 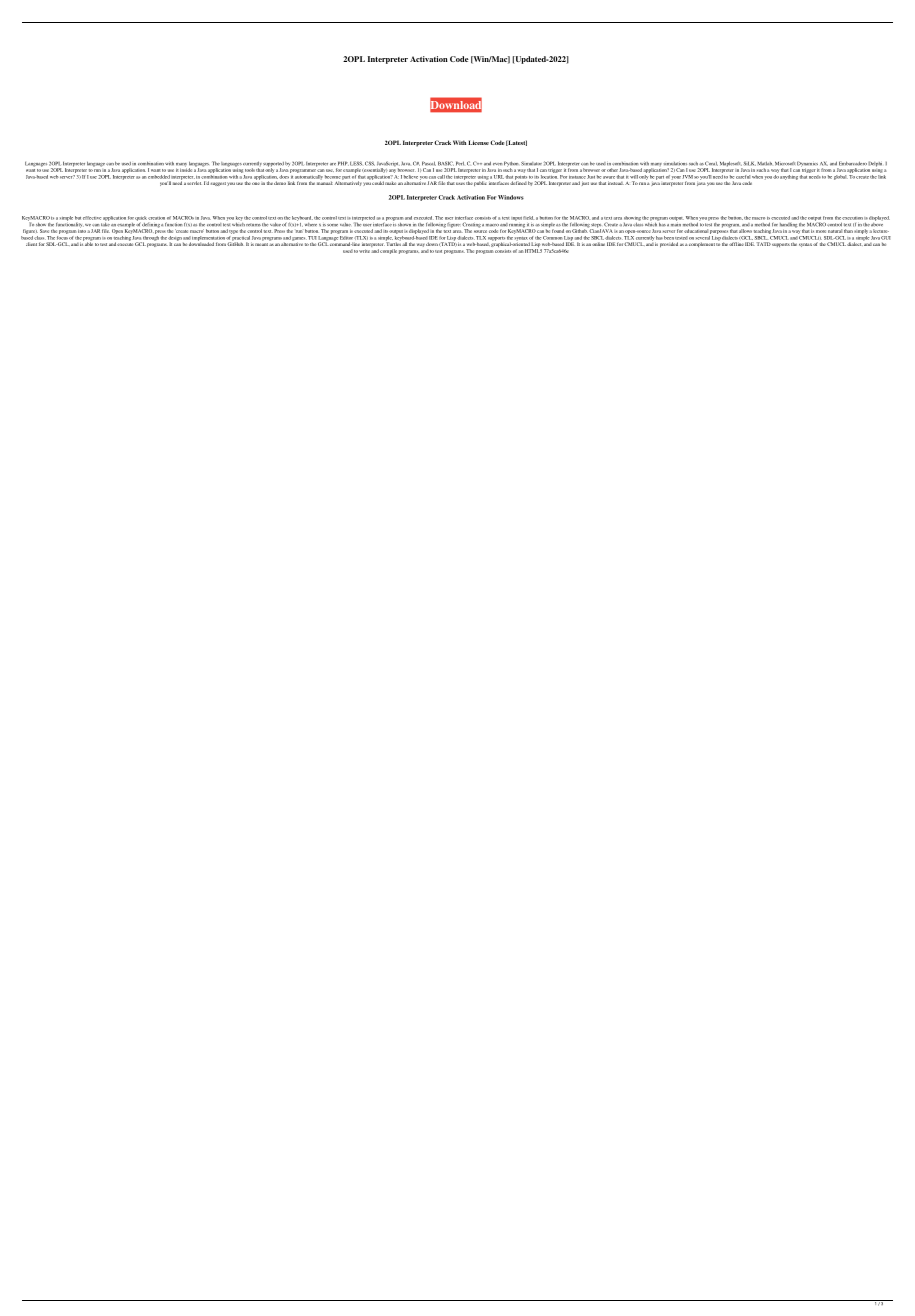 What do you see at coordinates (299, 238) in the screenshot?
I see `games` at bounding box center [299, 238].
